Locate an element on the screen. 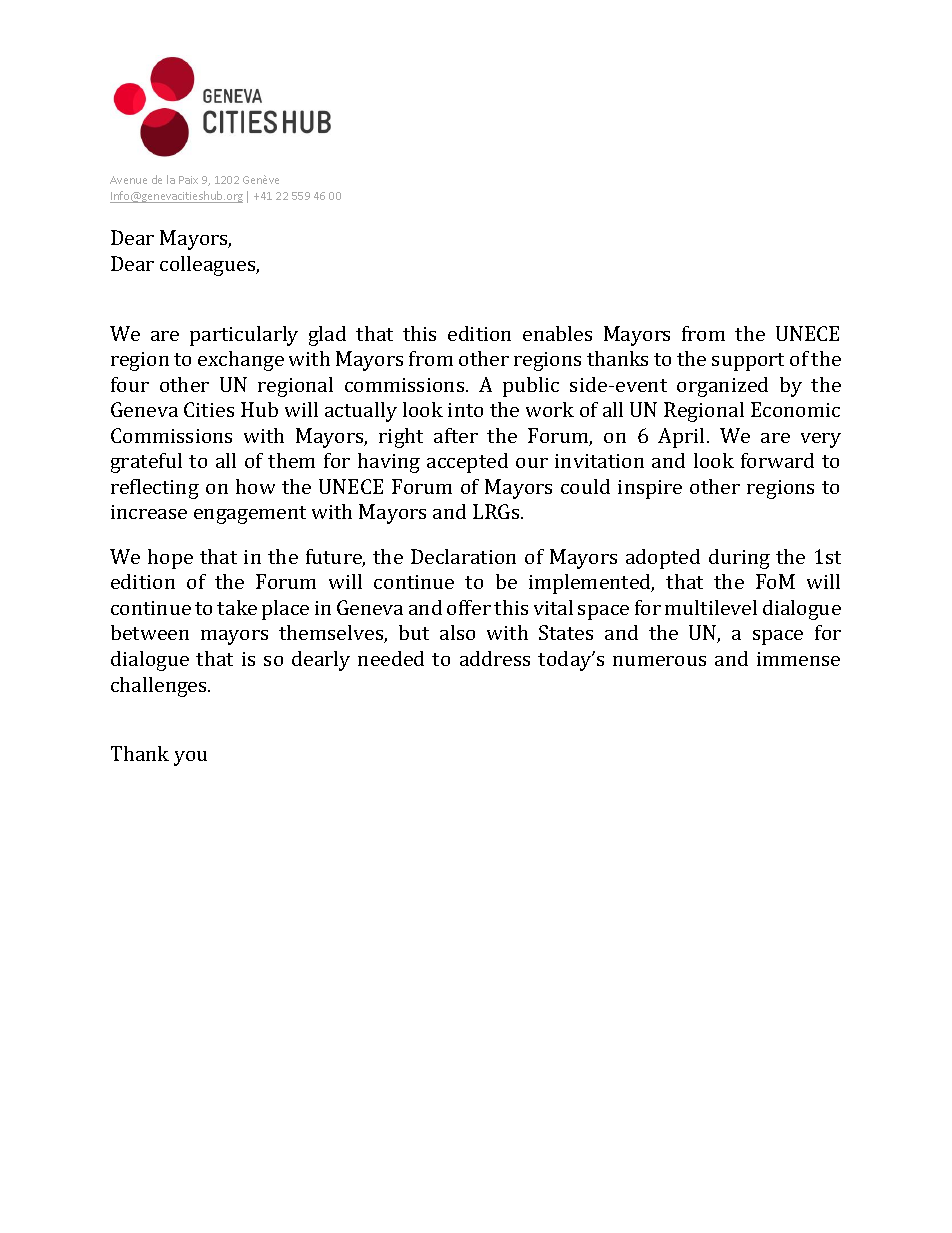  Avenue is located at coordinates (128, 180).
